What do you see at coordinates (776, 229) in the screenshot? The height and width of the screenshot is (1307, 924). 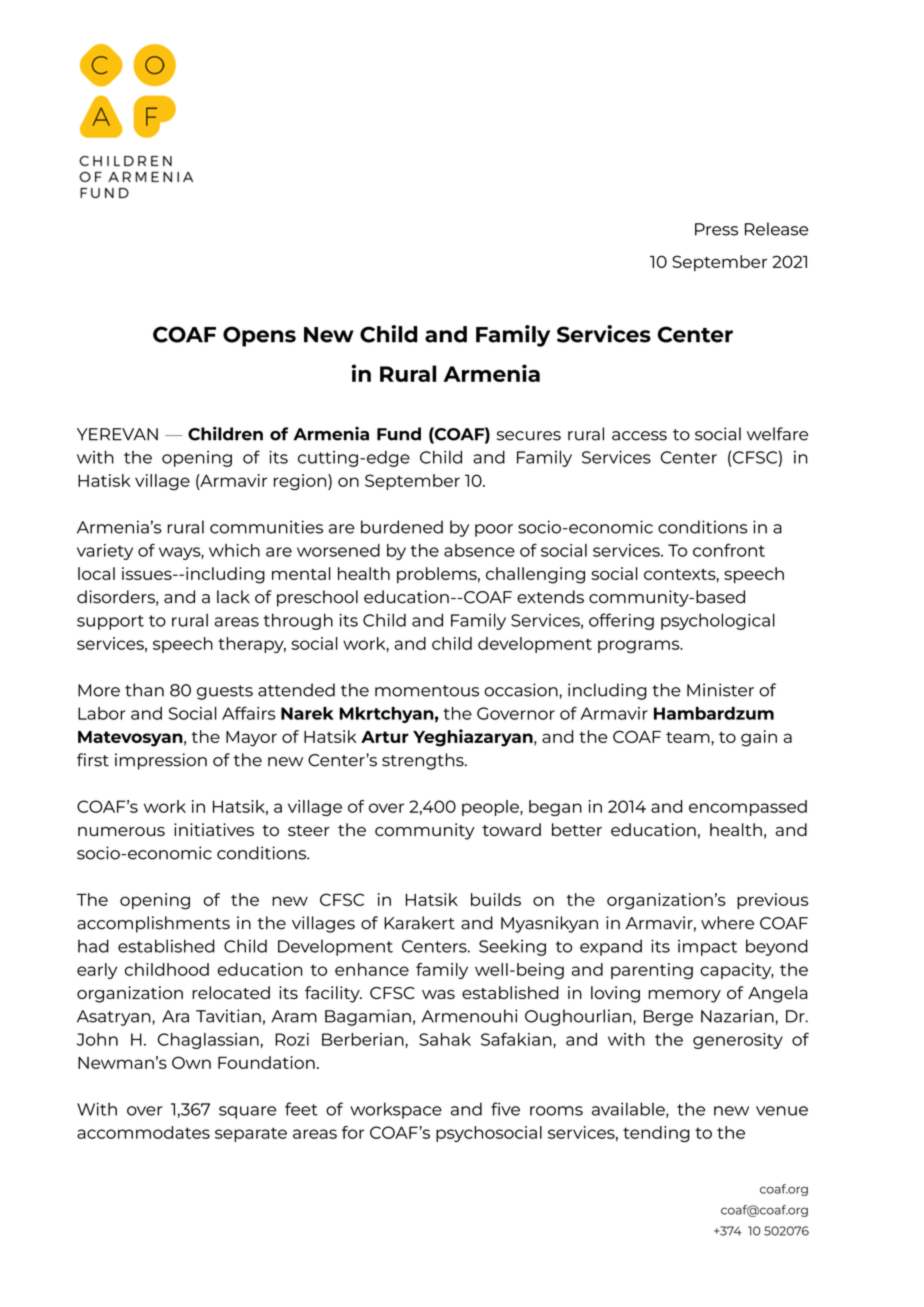 I see `Release` at bounding box center [776, 229].
